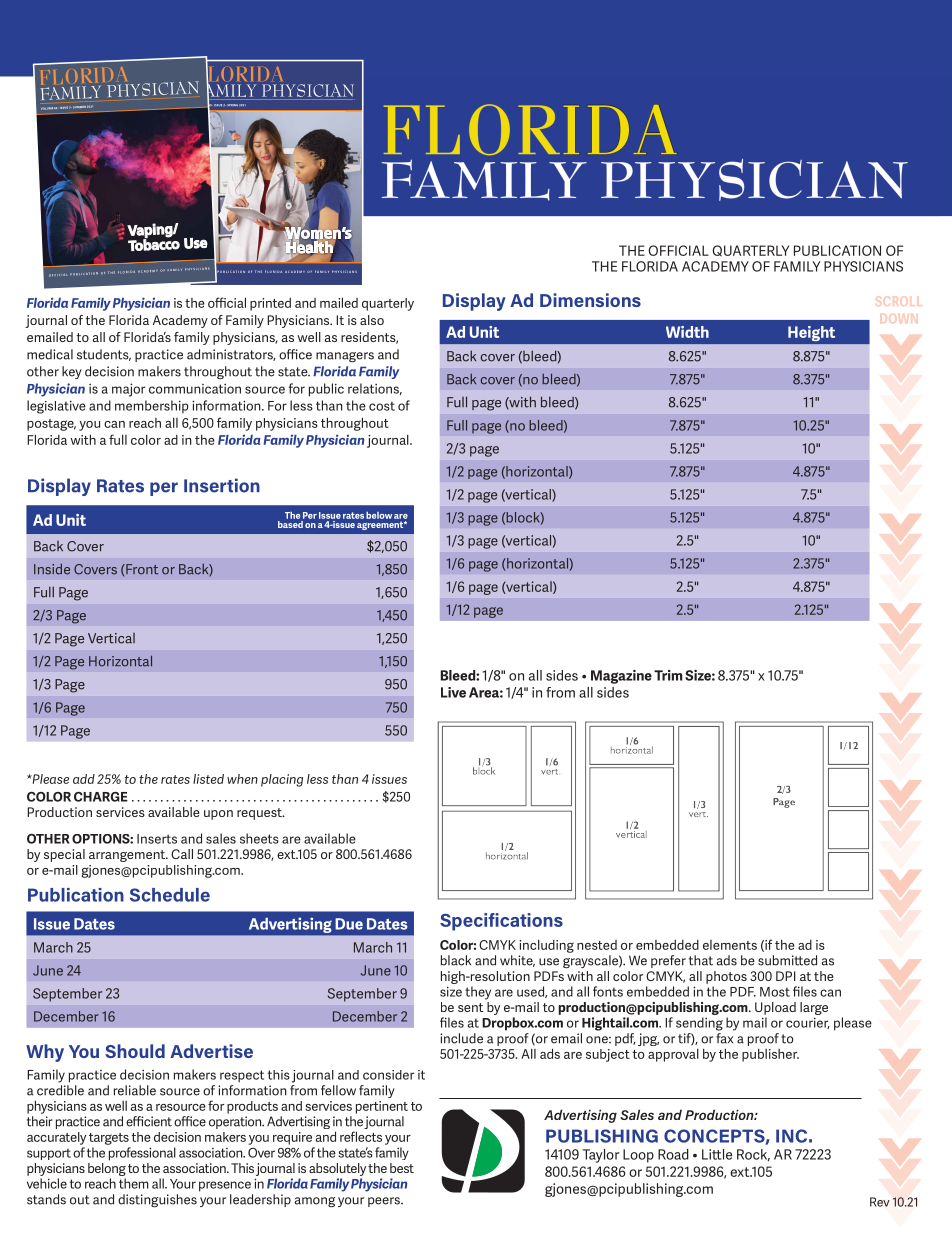  Describe the element at coordinates (687, 332) in the screenshot. I see `Width` at that location.
